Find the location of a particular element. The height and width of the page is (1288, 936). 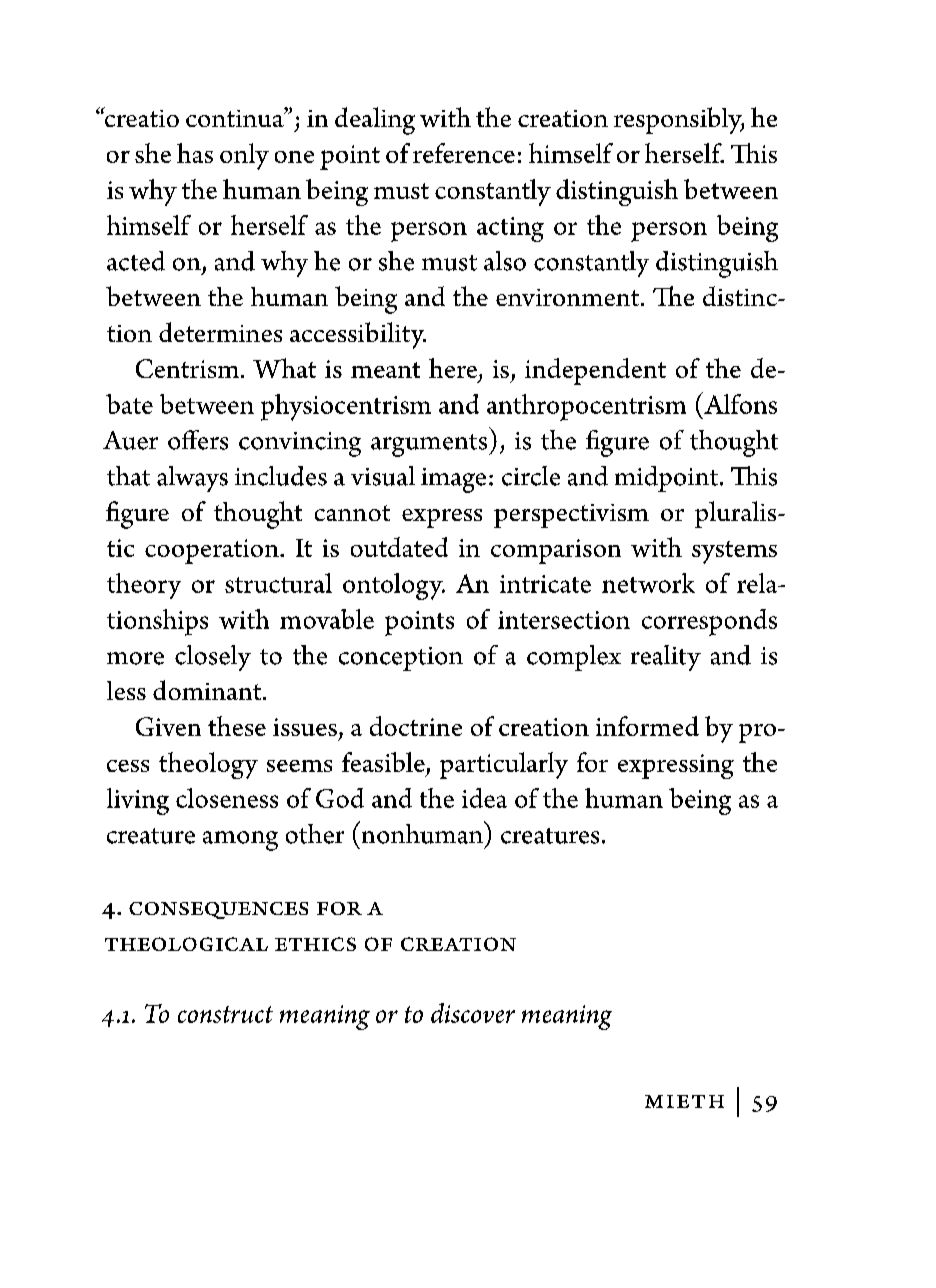

outdated is located at coordinates (399, 547).
